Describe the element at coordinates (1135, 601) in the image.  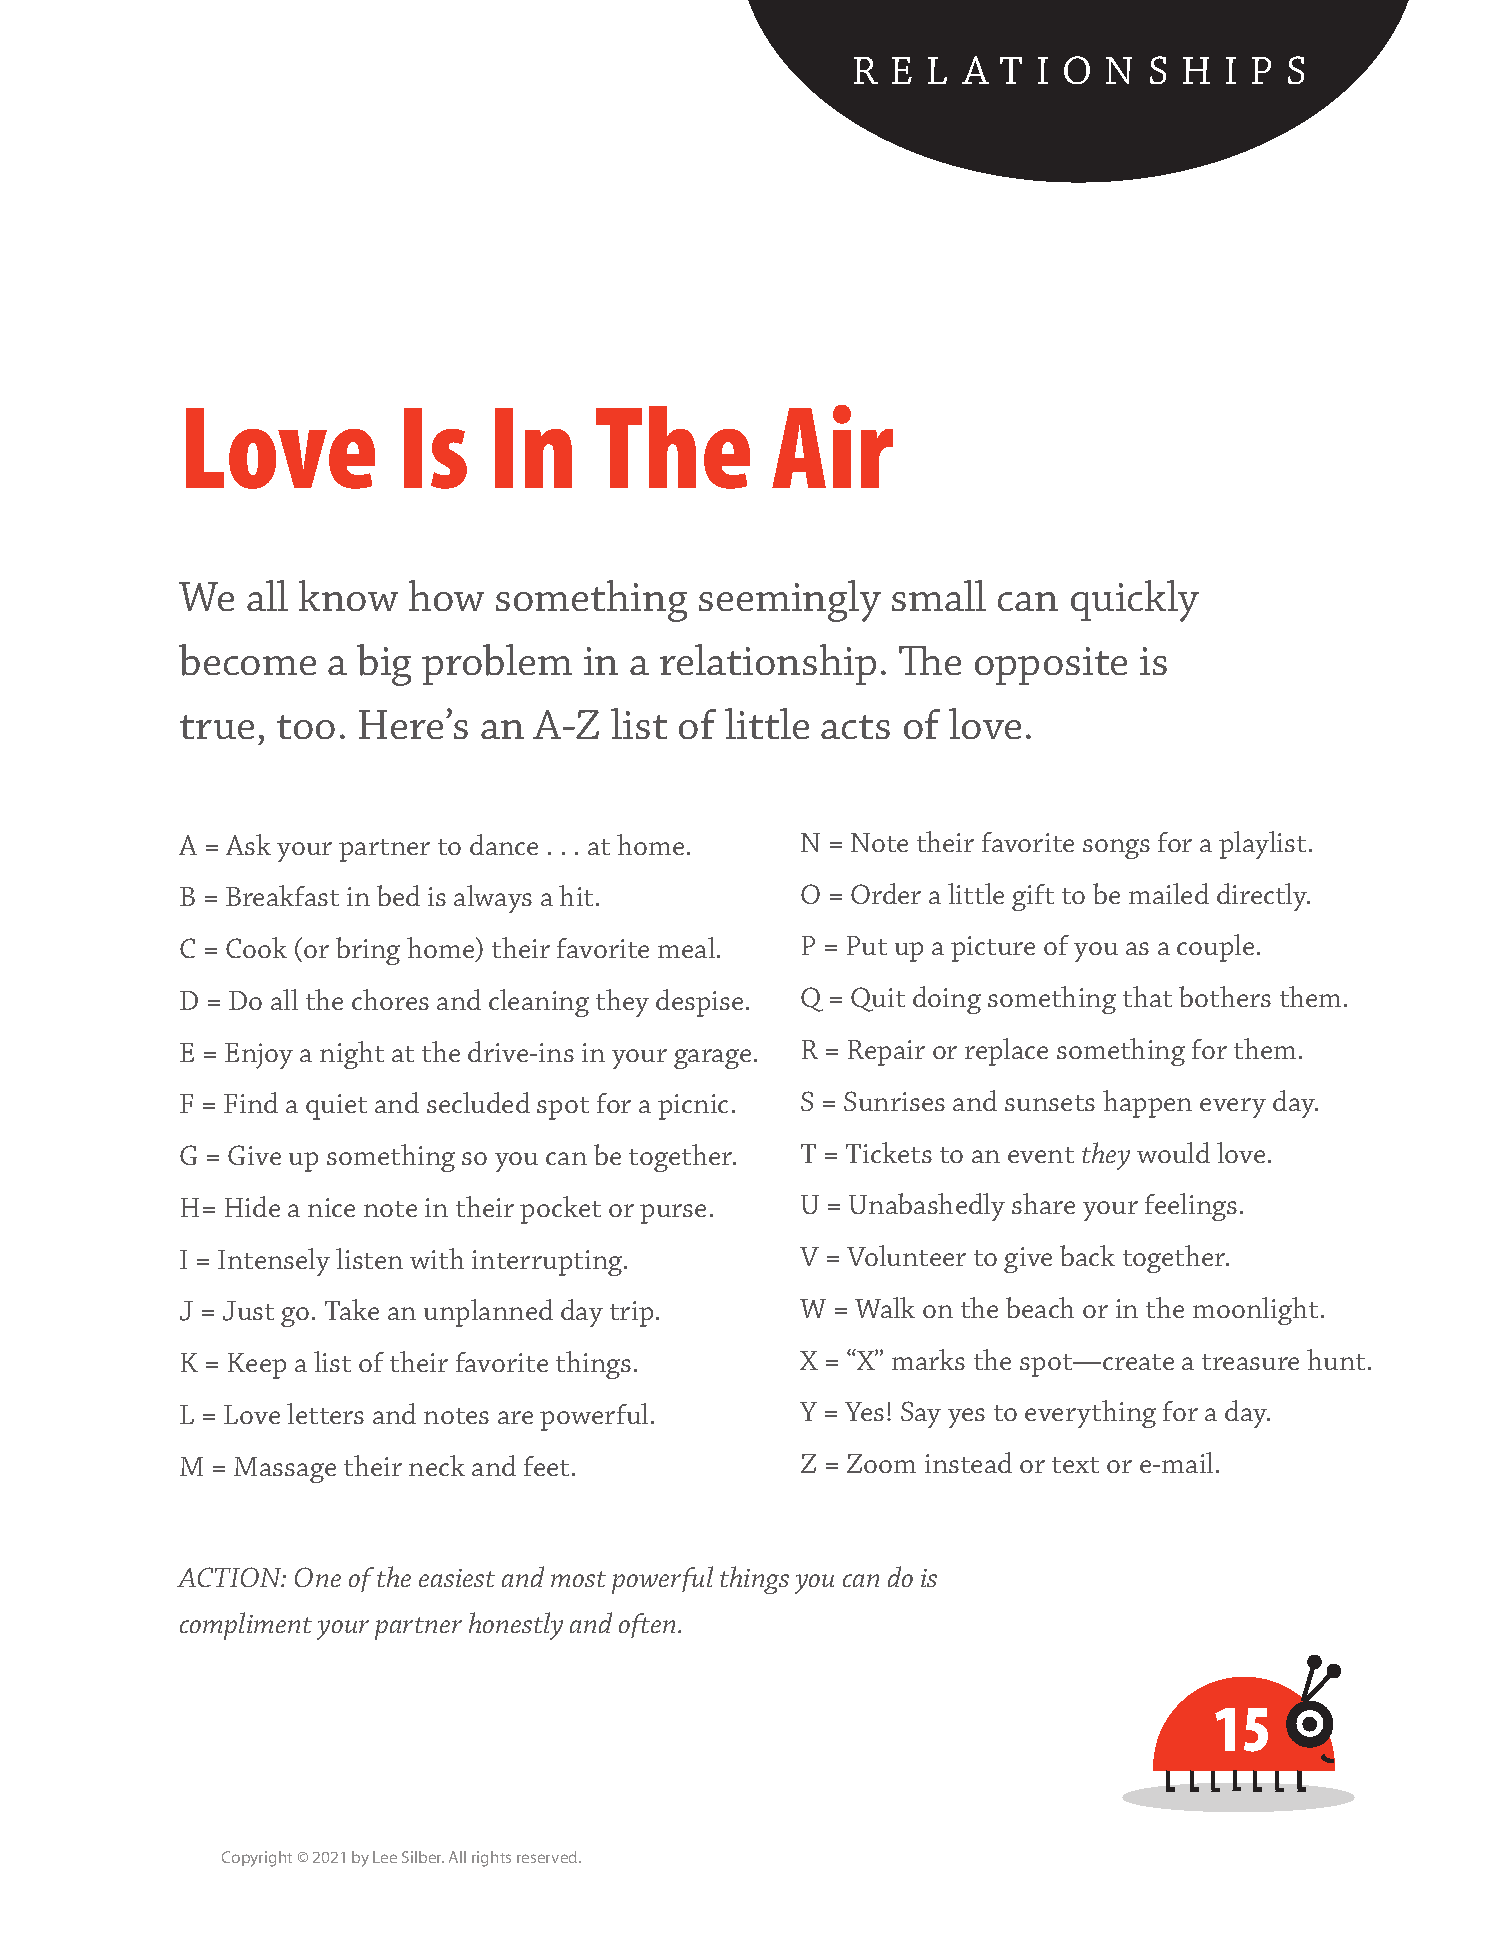
I see `quickly` at that location.
